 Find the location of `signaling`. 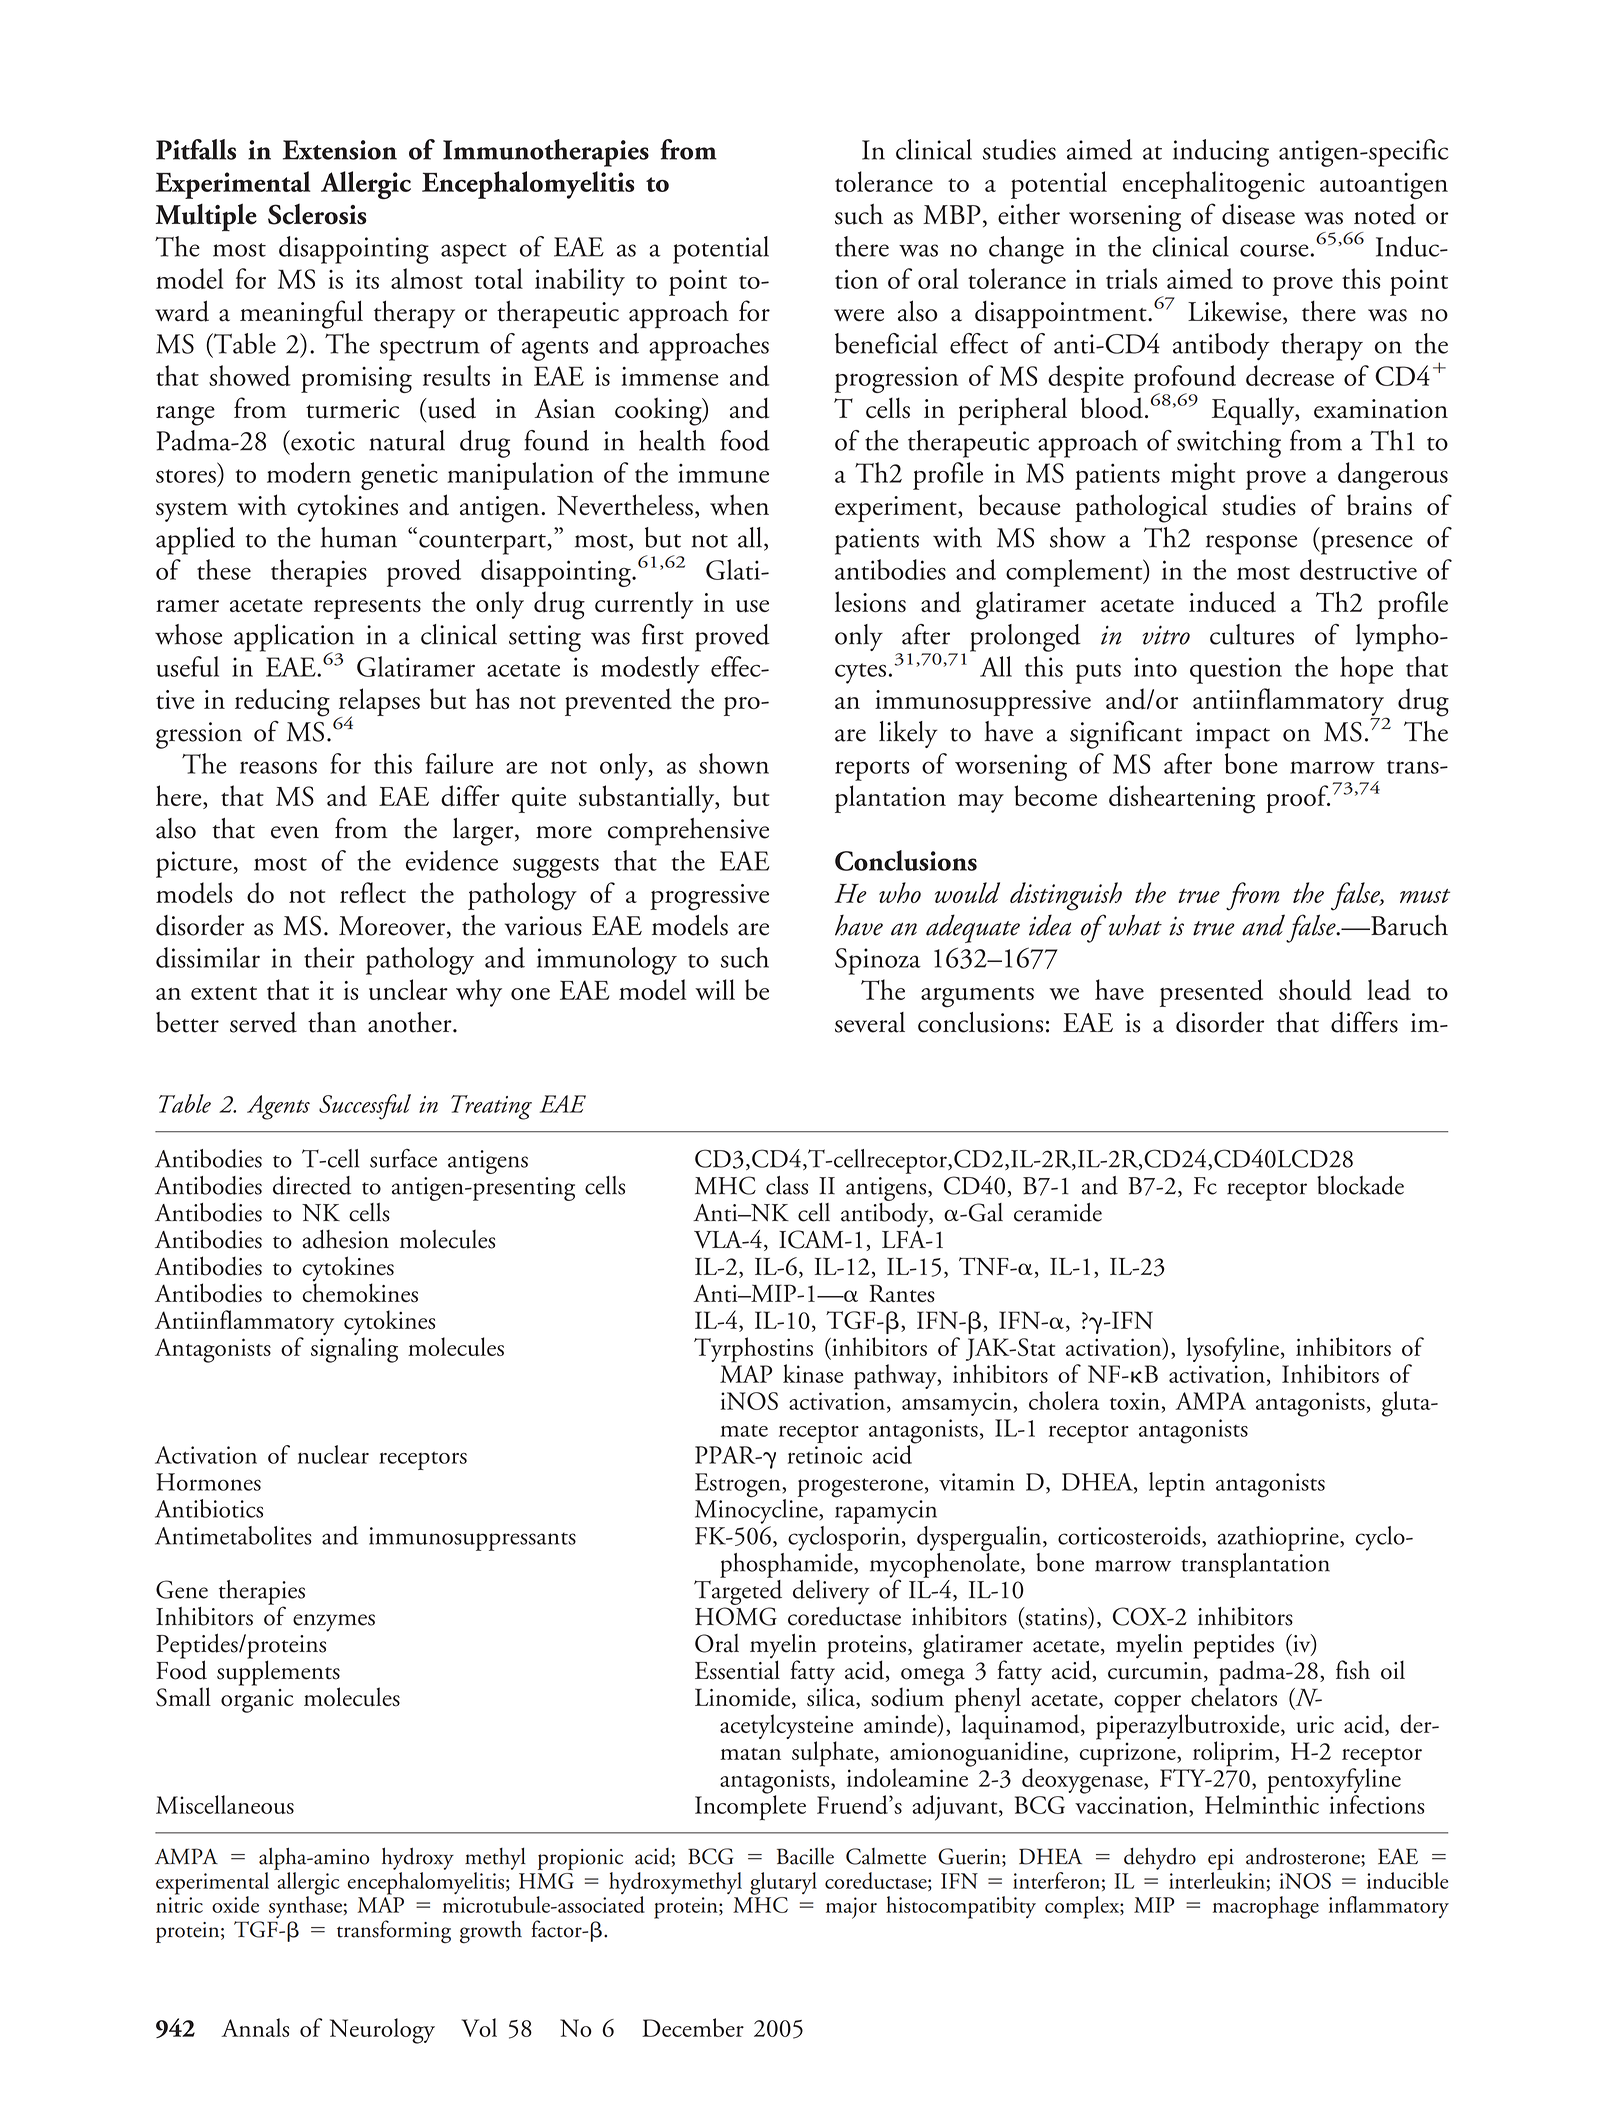

signaling is located at coordinates (354, 1350).
